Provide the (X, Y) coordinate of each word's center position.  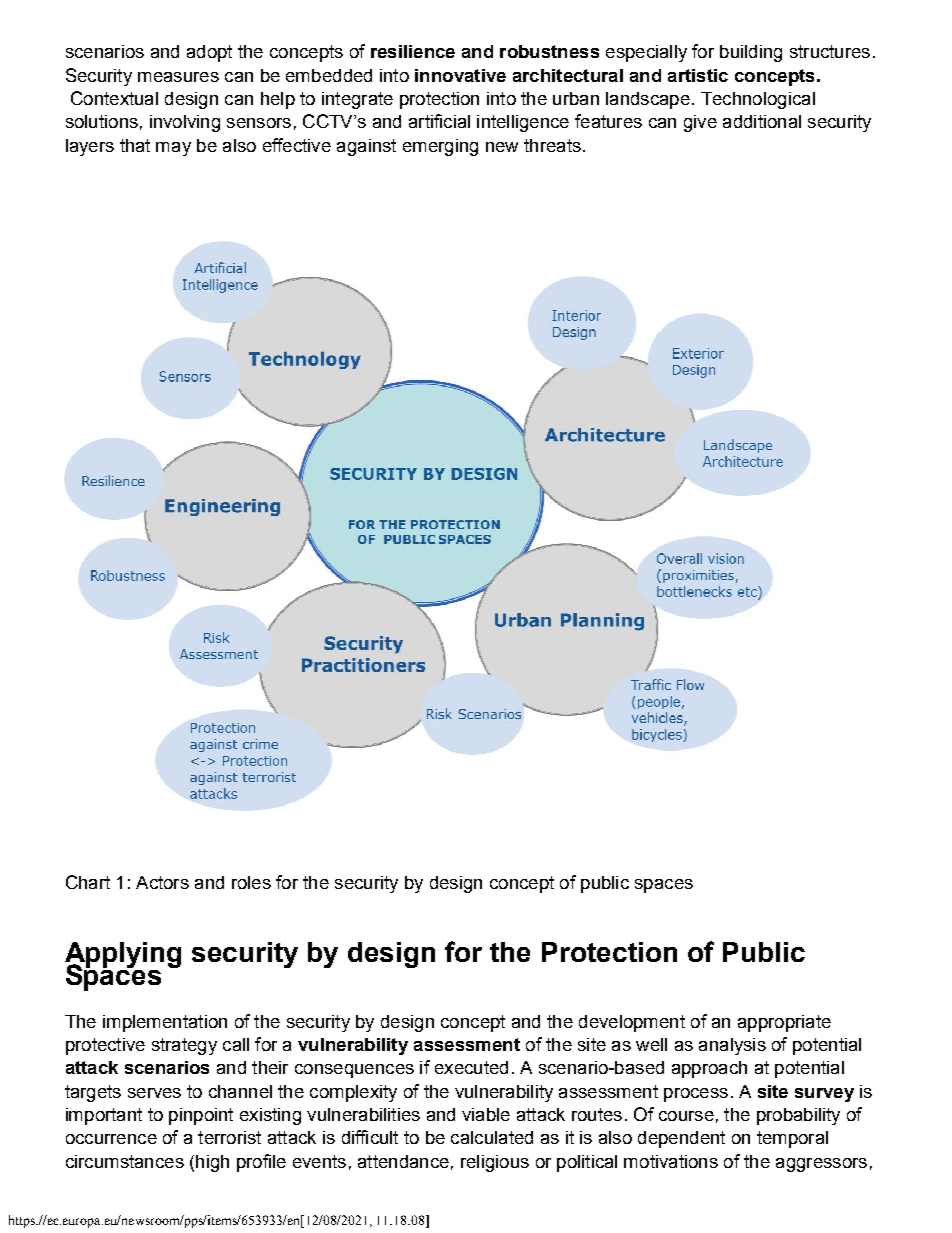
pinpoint (201, 1116)
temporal (792, 1139)
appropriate (784, 1023)
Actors (162, 882)
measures (178, 77)
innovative (460, 75)
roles (251, 882)
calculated (492, 1137)
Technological (758, 100)
